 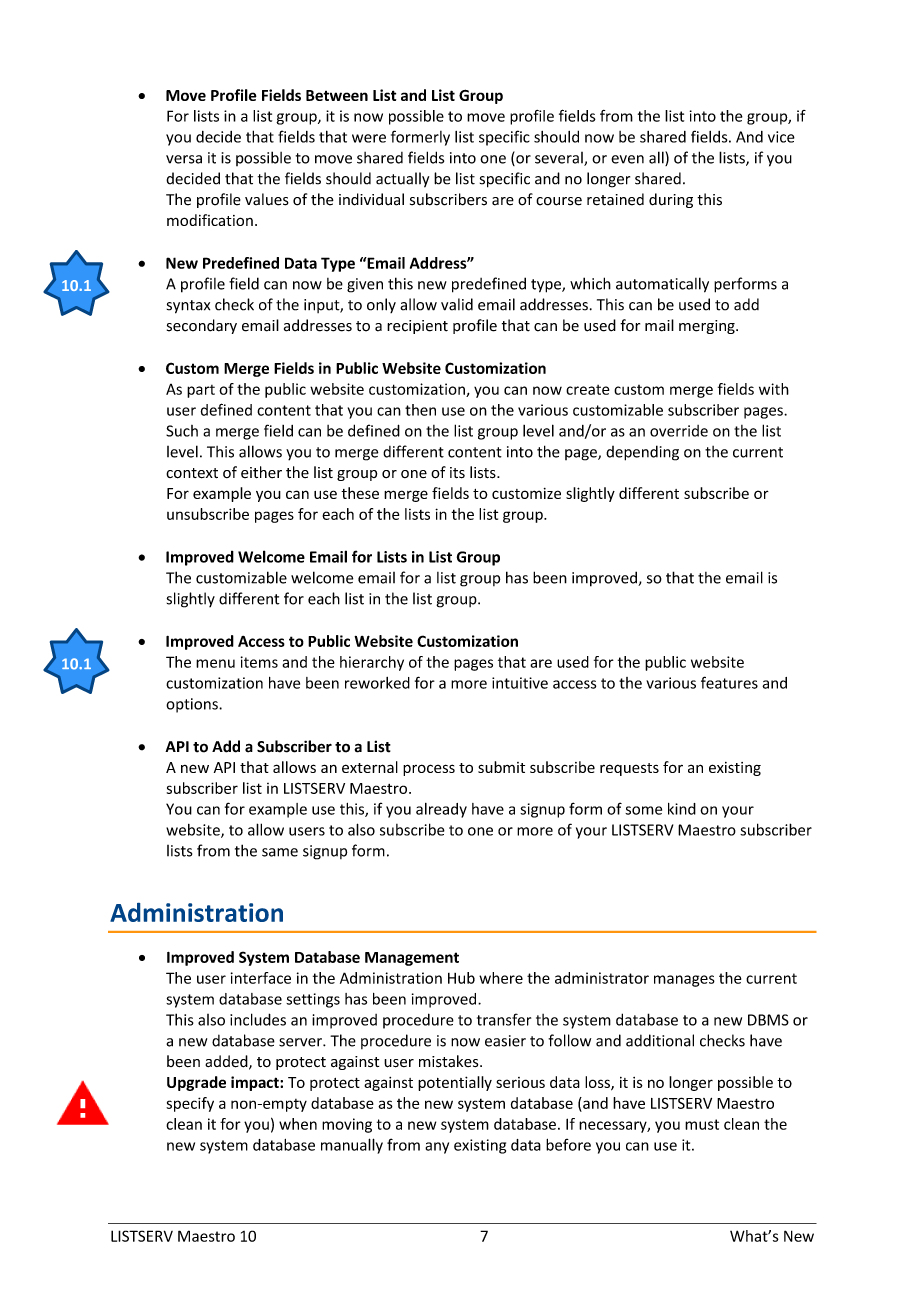 I want to click on same, so click(x=280, y=852).
